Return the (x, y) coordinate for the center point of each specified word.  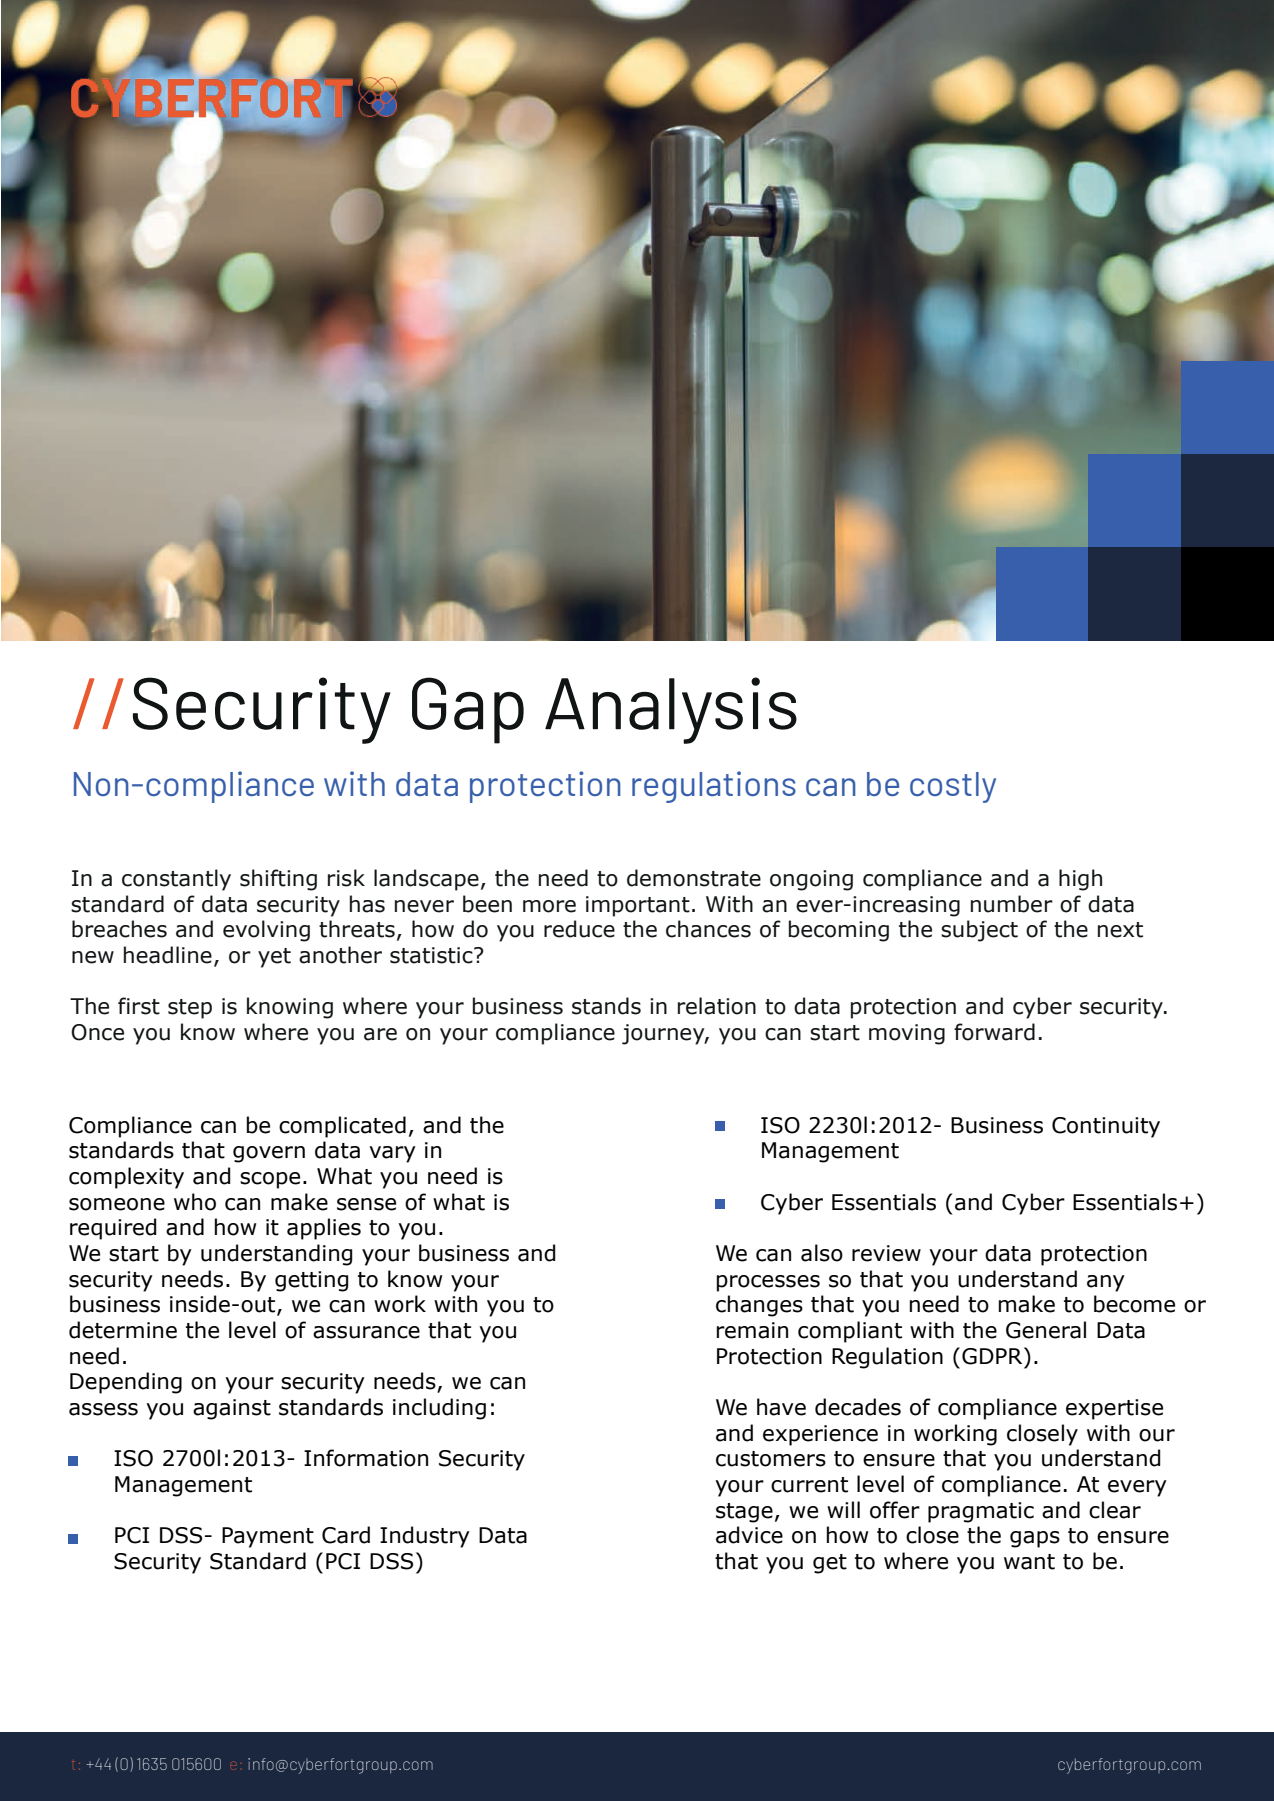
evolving (266, 931)
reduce (579, 929)
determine (123, 1330)
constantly (176, 880)
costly (953, 787)
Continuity (1106, 1127)
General (1046, 1330)
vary (392, 1154)
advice (749, 1535)
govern (269, 1154)
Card (346, 1535)
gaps (1035, 1539)
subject (979, 931)
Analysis (671, 710)
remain (752, 1330)
